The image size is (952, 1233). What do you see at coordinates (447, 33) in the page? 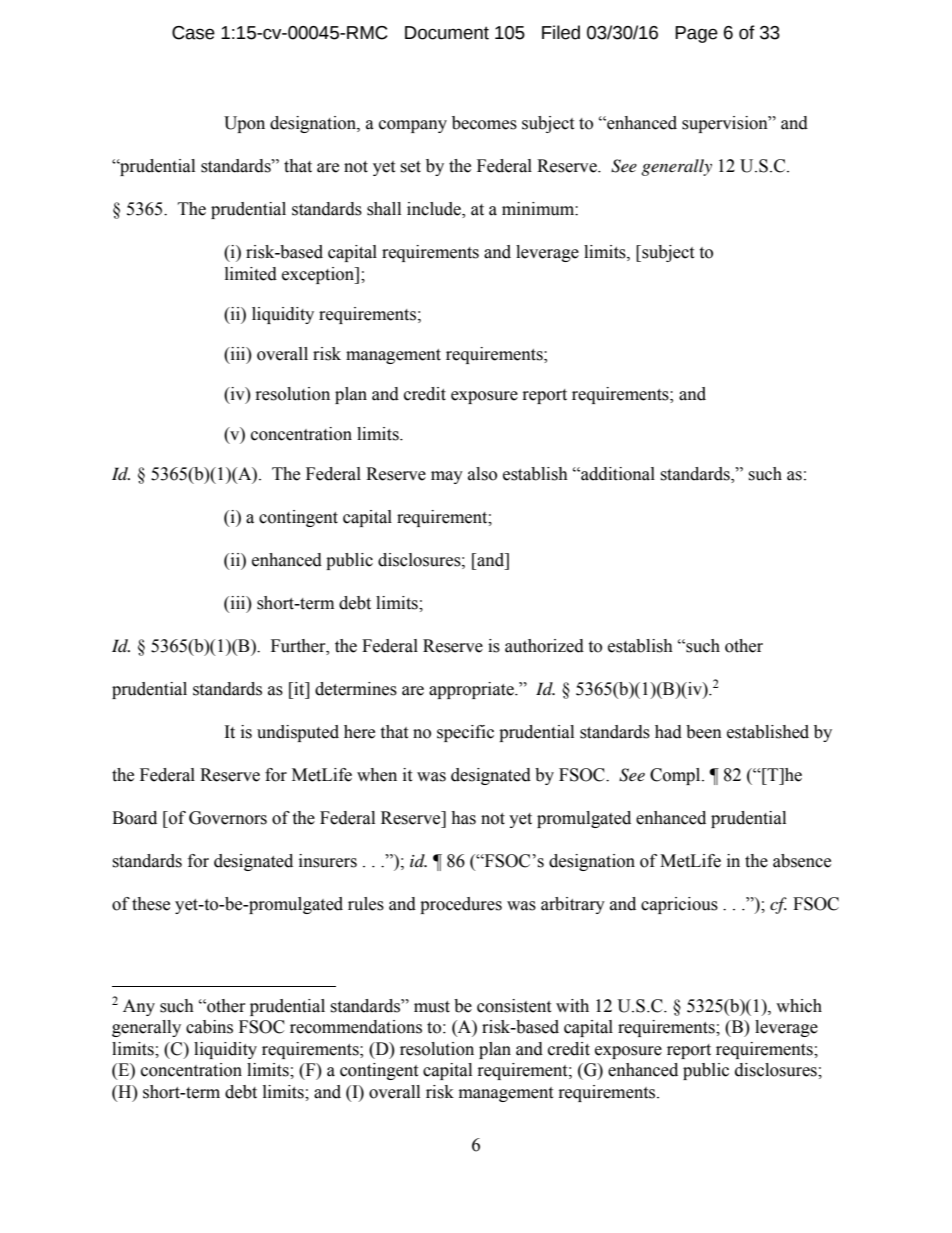
I see `Document` at bounding box center [447, 33].
